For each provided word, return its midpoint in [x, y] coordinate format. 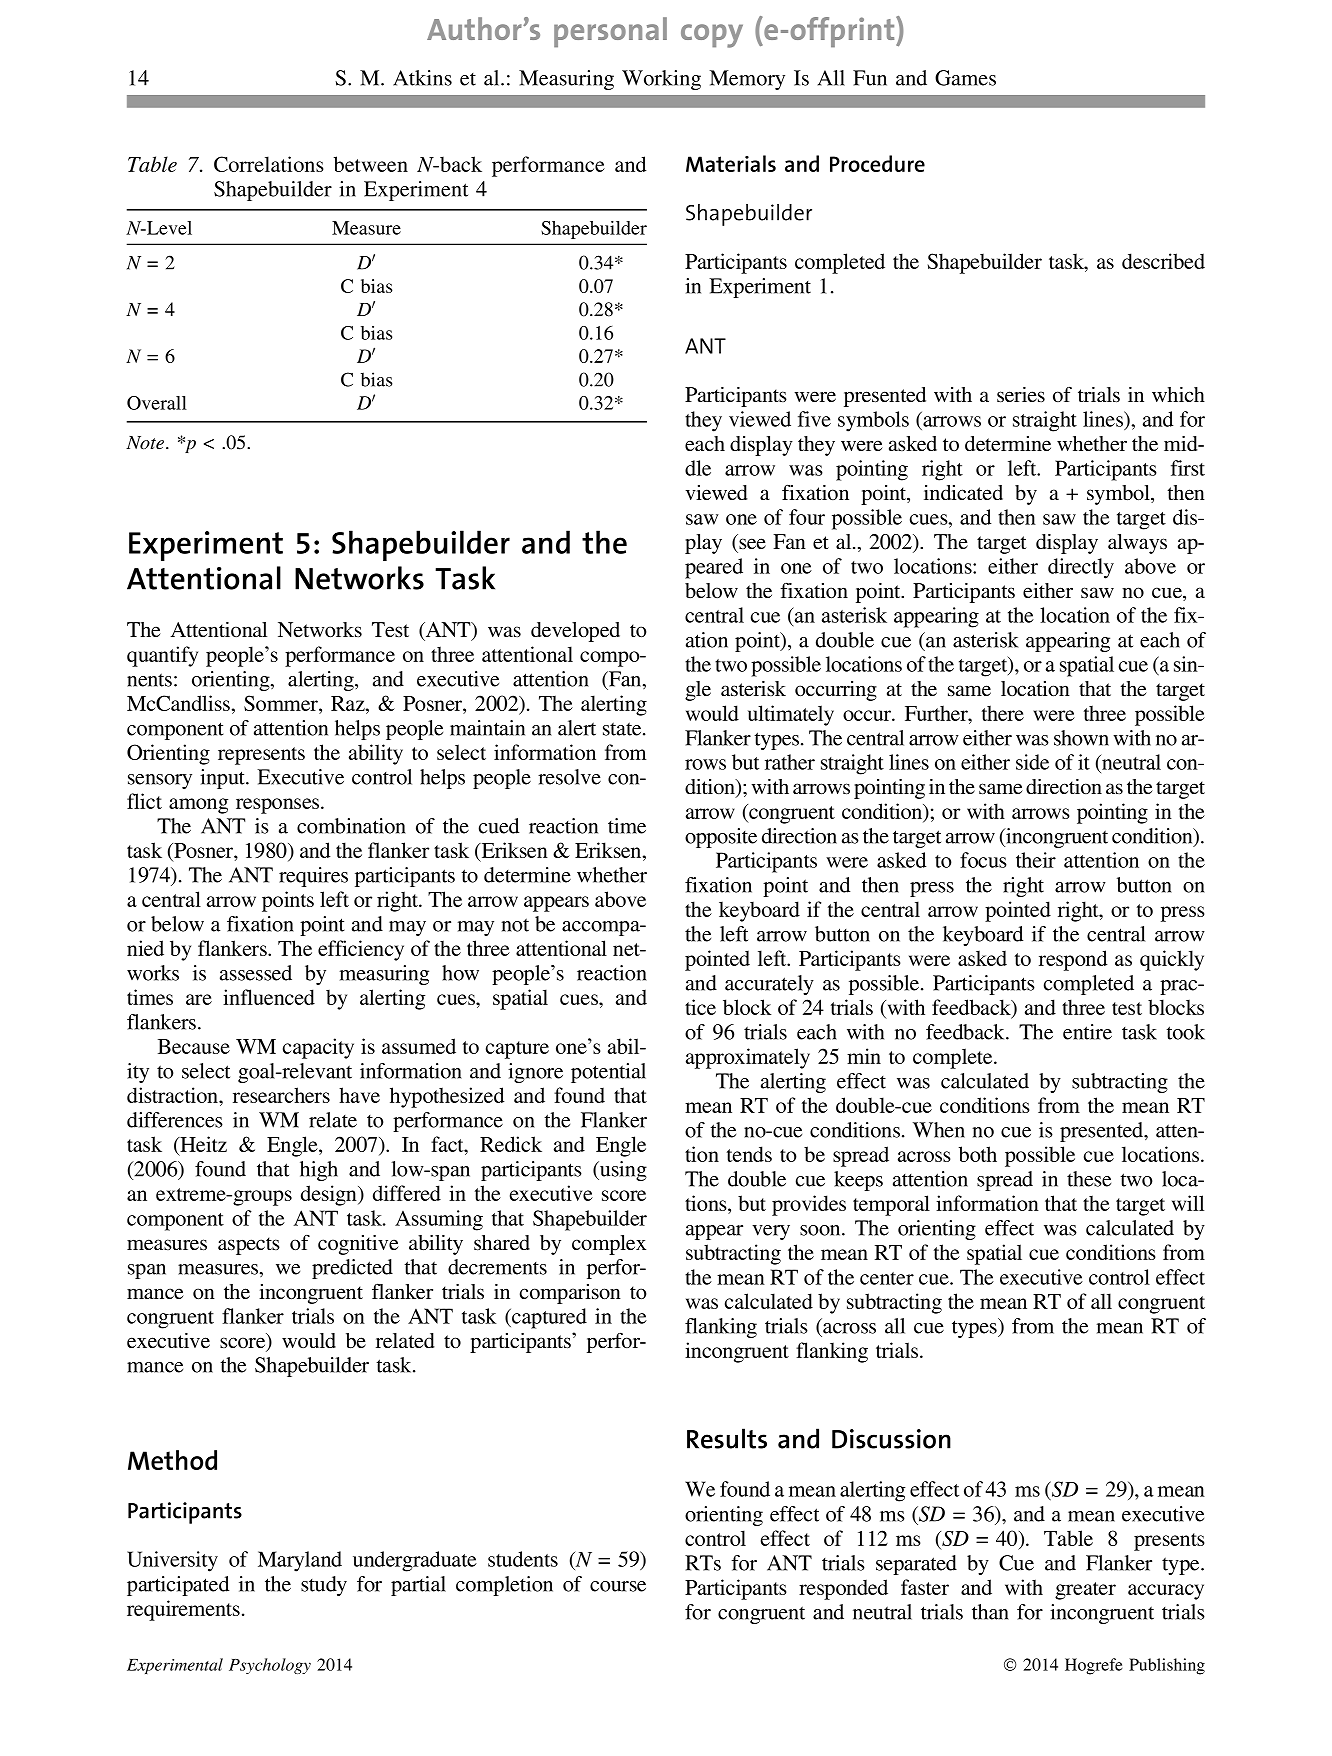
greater [1085, 1591]
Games [965, 78]
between [371, 164]
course [618, 1586]
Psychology [270, 1666]
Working [661, 80]
